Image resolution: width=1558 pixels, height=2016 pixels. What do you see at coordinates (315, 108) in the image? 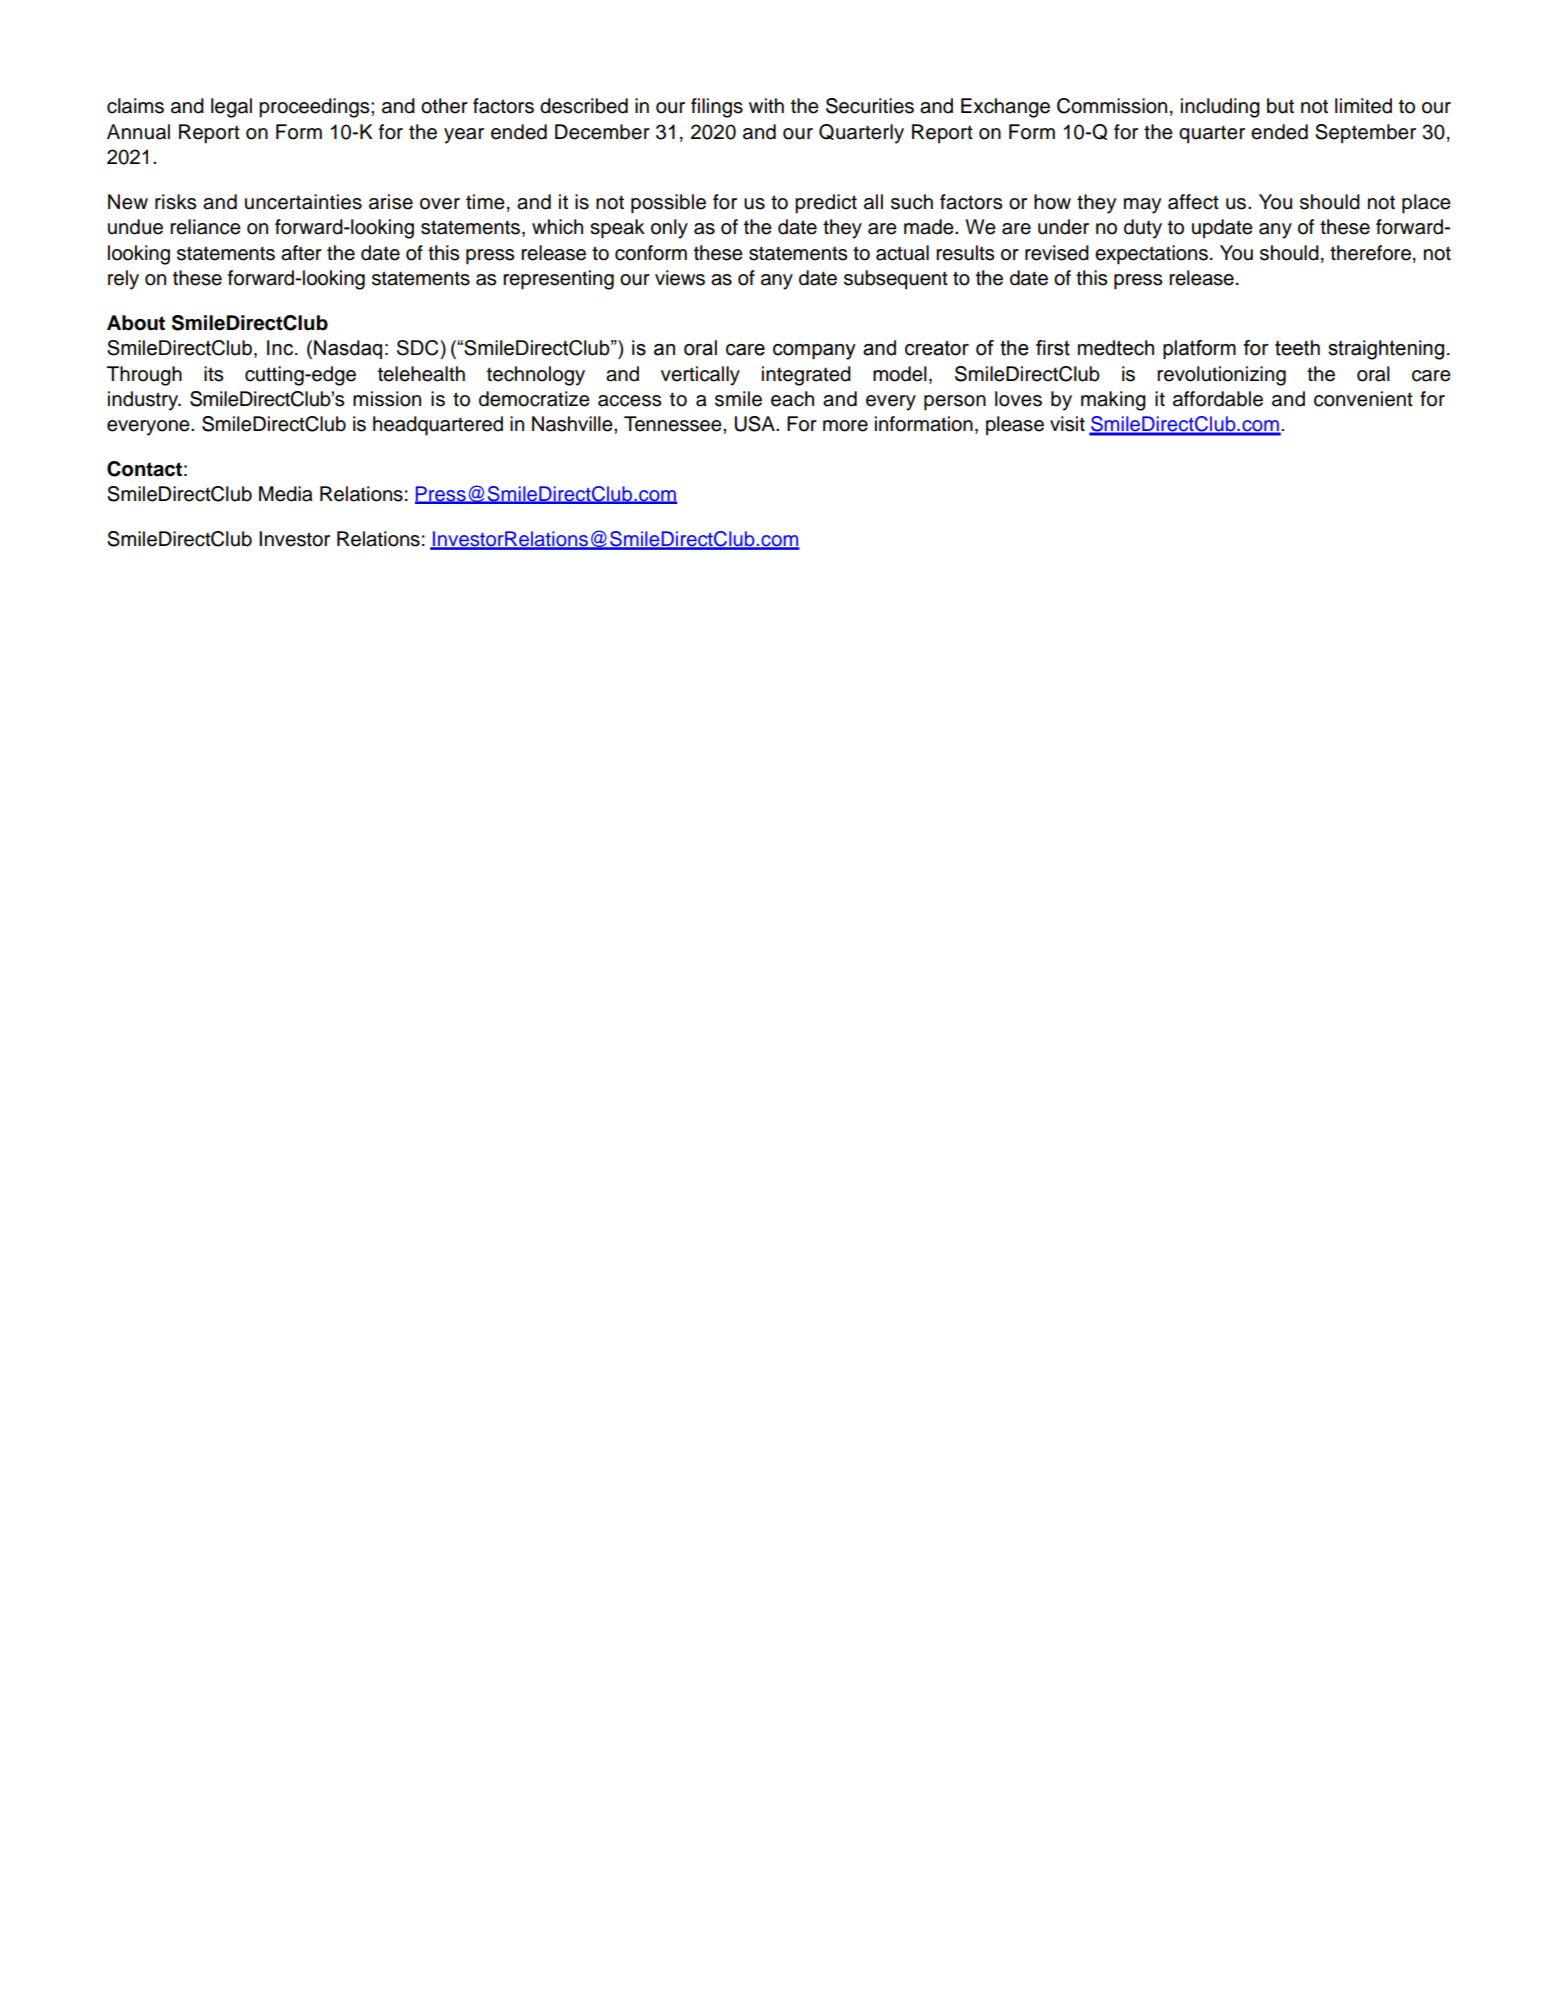
I see `proceedings` at bounding box center [315, 108].
